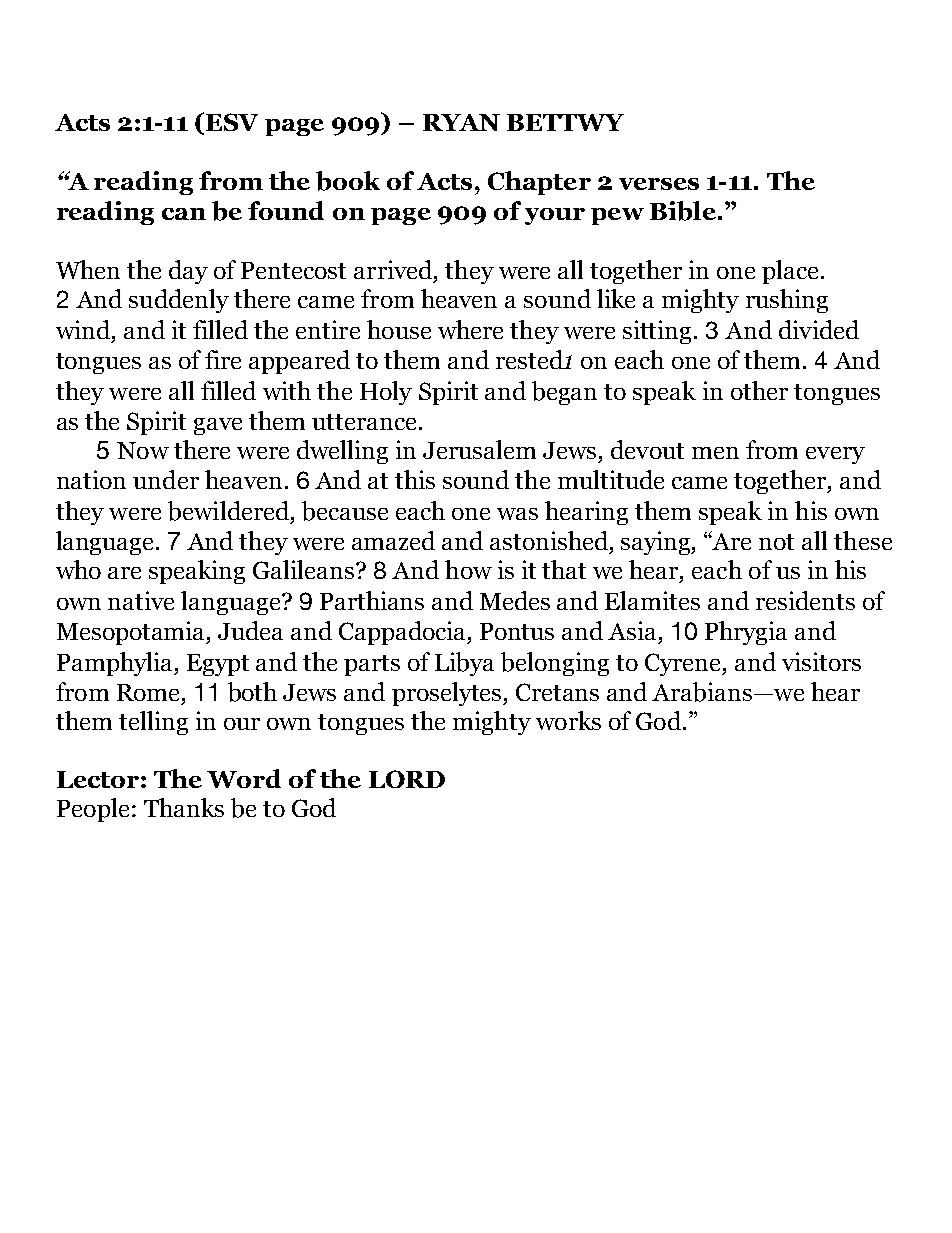  Describe the element at coordinates (470, 329) in the screenshot. I see `where` at that location.
